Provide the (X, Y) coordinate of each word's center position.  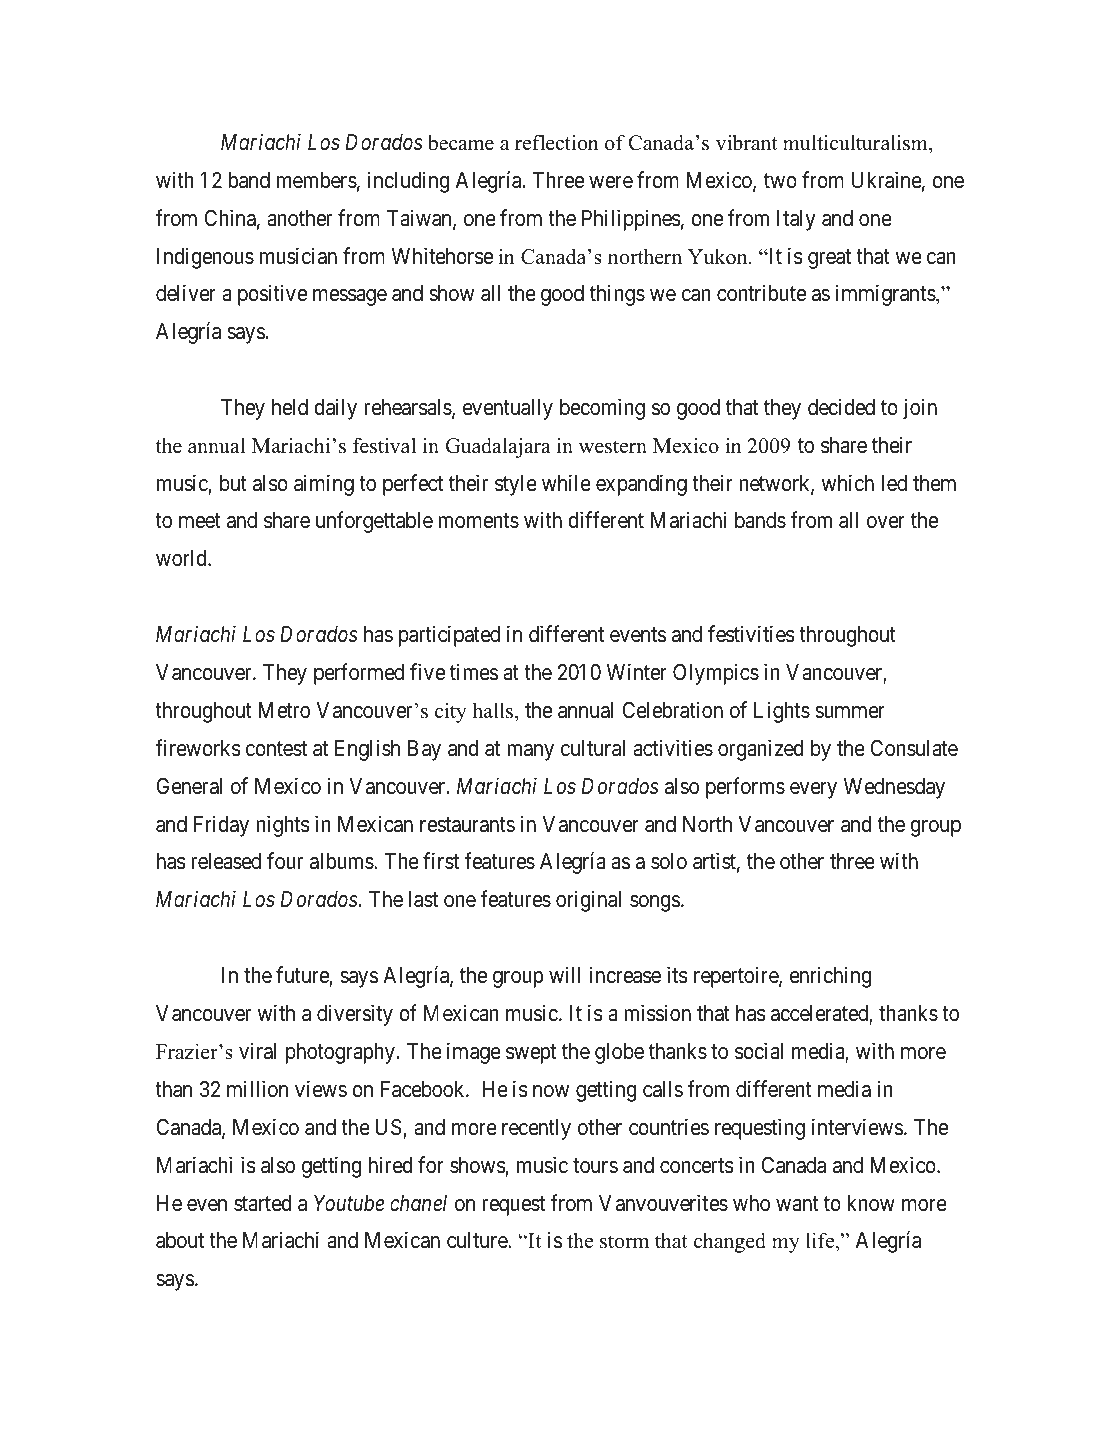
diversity (355, 1015)
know (871, 1203)
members (317, 180)
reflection (557, 143)
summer (850, 712)
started (263, 1203)
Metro (284, 710)
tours (595, 1166)
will (565, 974)
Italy (796, 220)
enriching (831, 977)
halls (493, 711)
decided (841, 407)
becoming (602, 409)
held (290, 407)
